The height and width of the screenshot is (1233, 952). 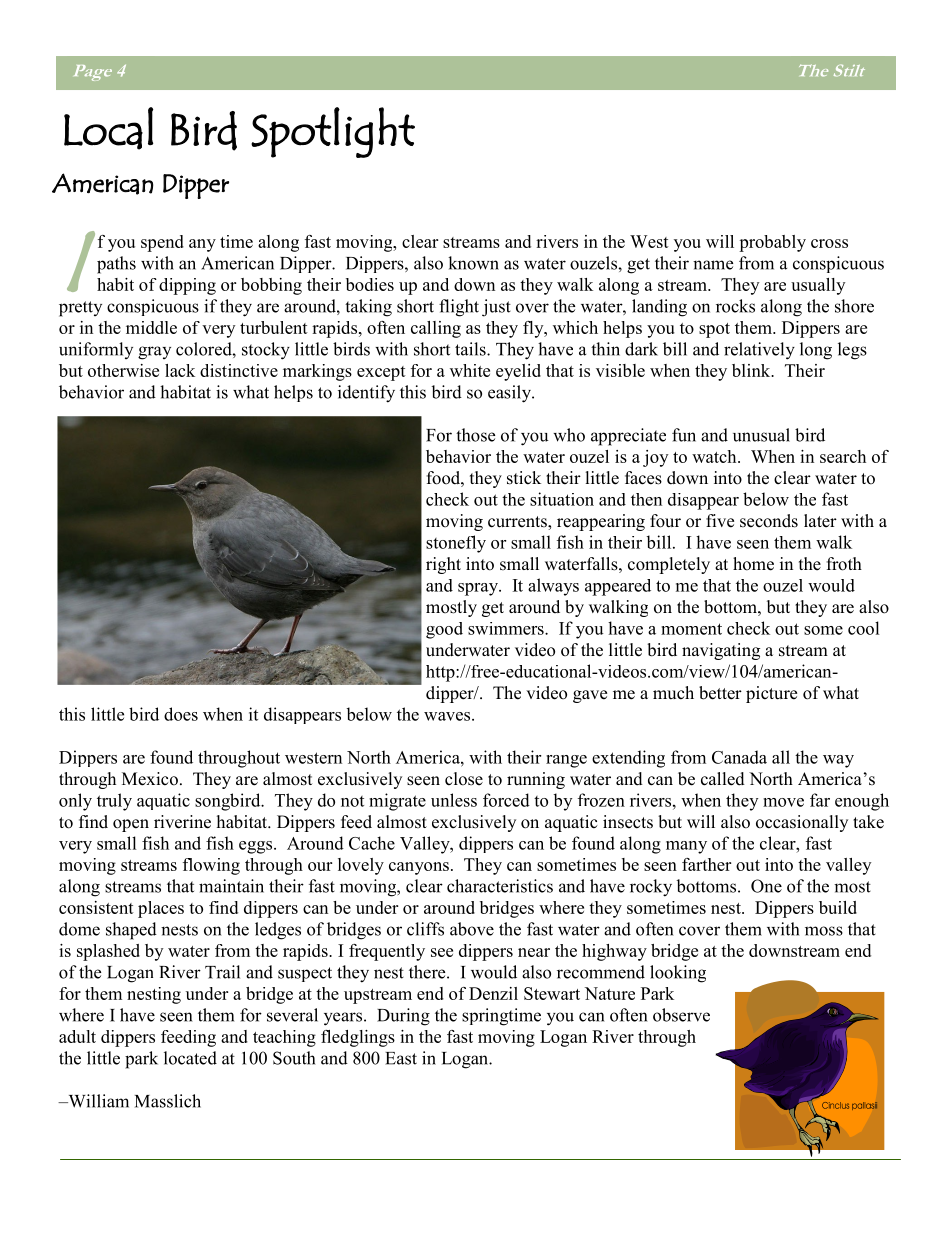 I want to click on unusual, so click(x=761, y=435).
